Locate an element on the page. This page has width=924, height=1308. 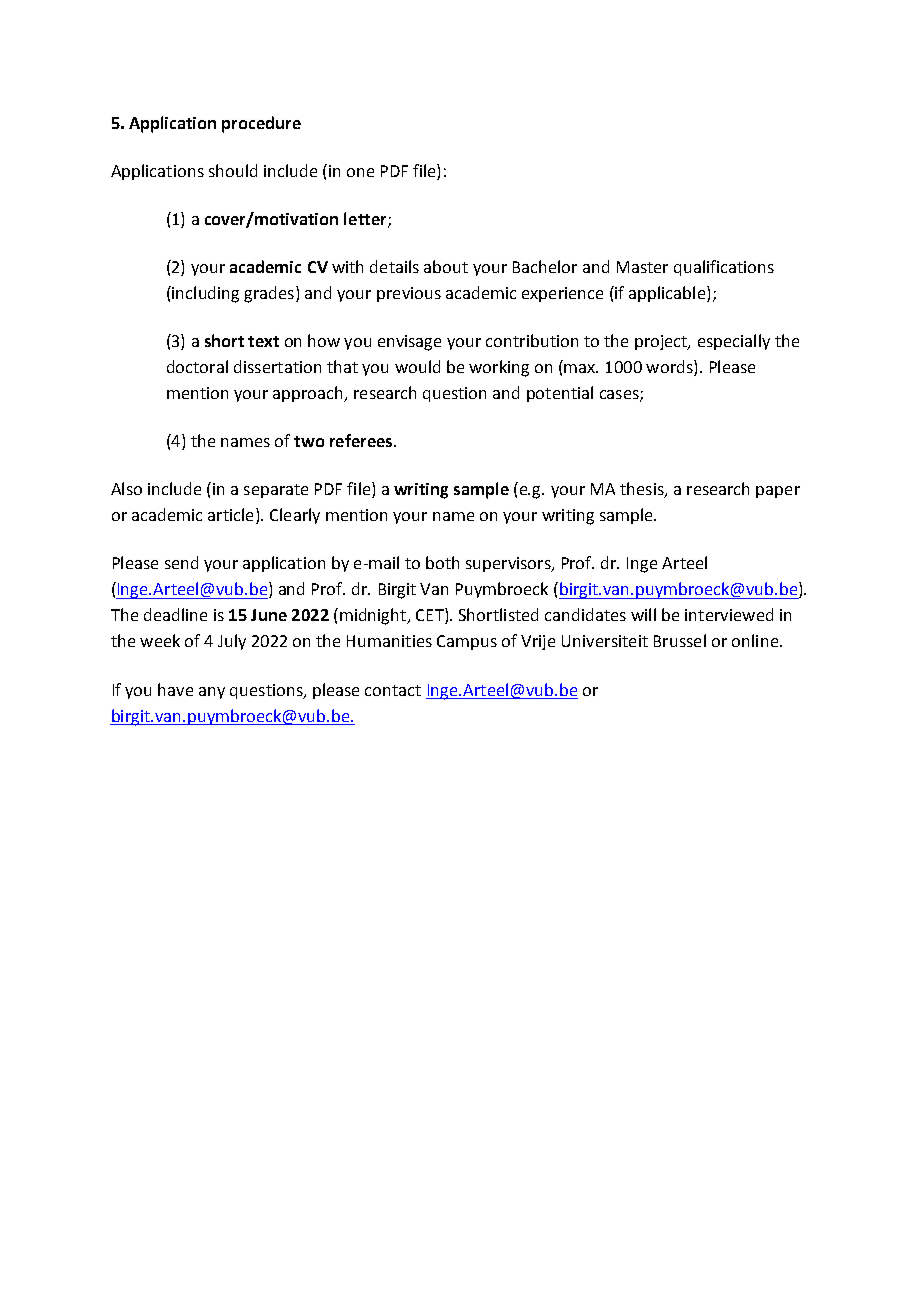
send is located at coordinates (181, 562).
